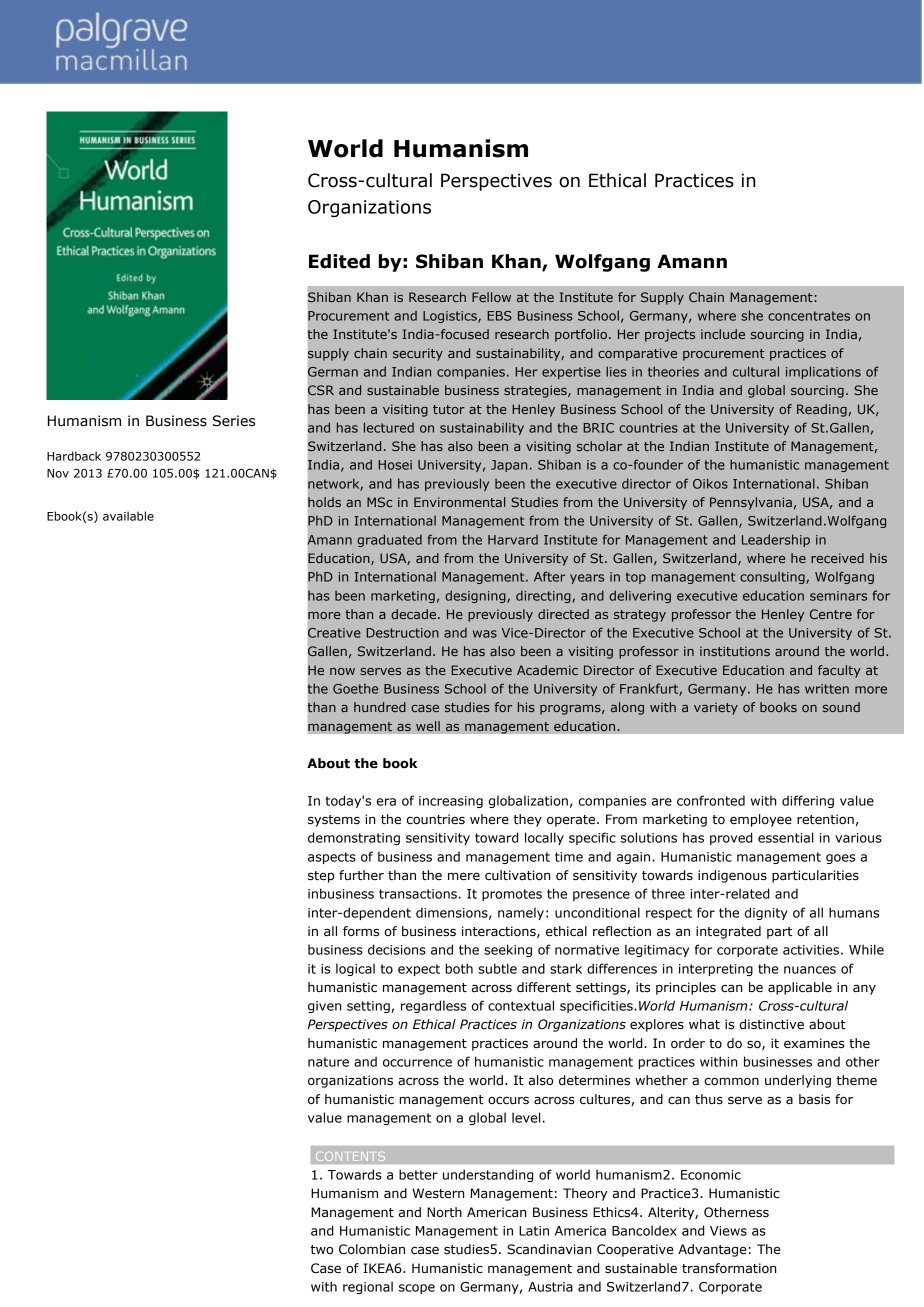  What do you see at coordinates (128, 516) in the image?
I see `available` at bounding box center [128, 516].
